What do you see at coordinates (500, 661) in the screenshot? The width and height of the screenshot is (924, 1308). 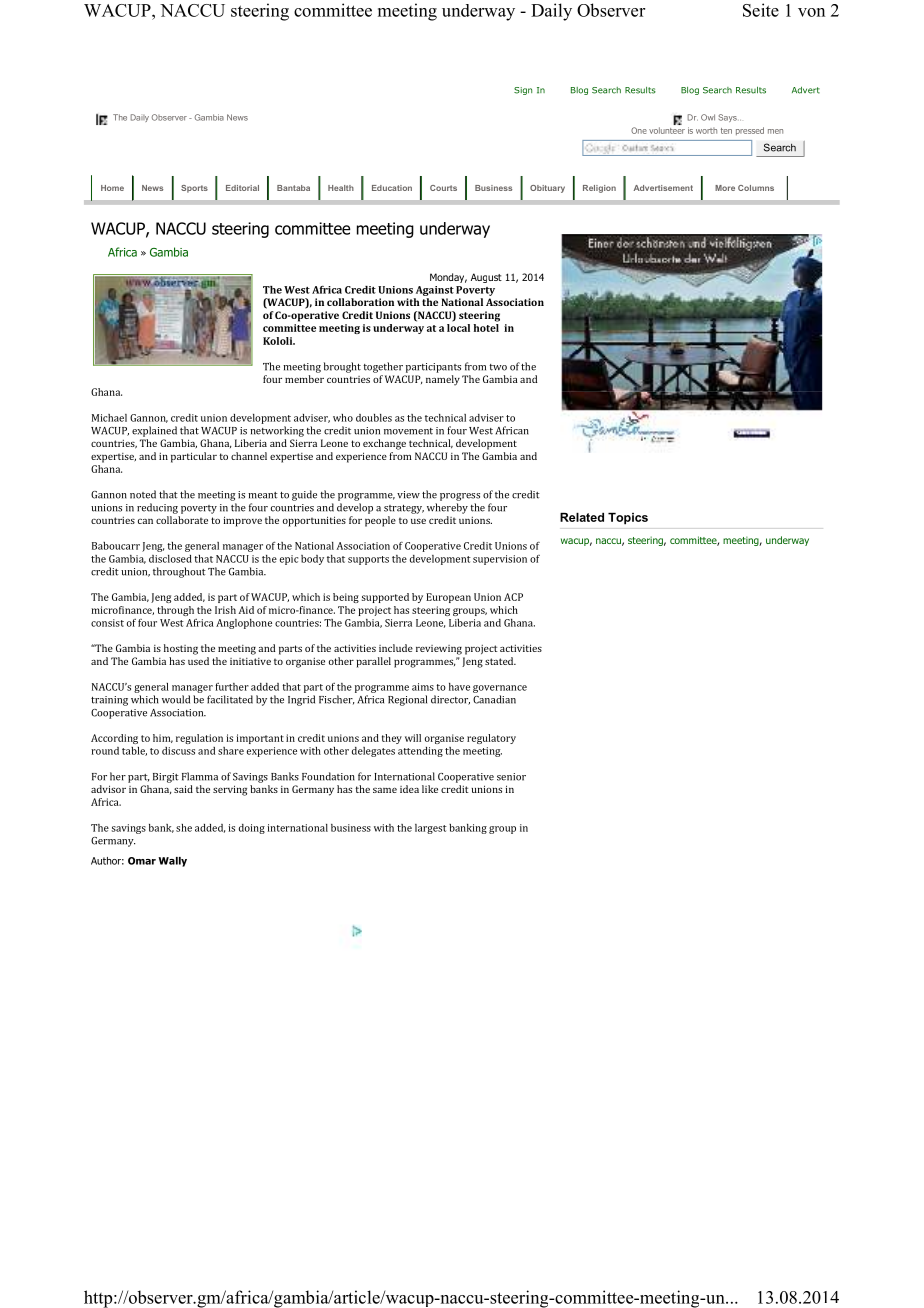 I see `stated` at bounding box center [500, 661].
